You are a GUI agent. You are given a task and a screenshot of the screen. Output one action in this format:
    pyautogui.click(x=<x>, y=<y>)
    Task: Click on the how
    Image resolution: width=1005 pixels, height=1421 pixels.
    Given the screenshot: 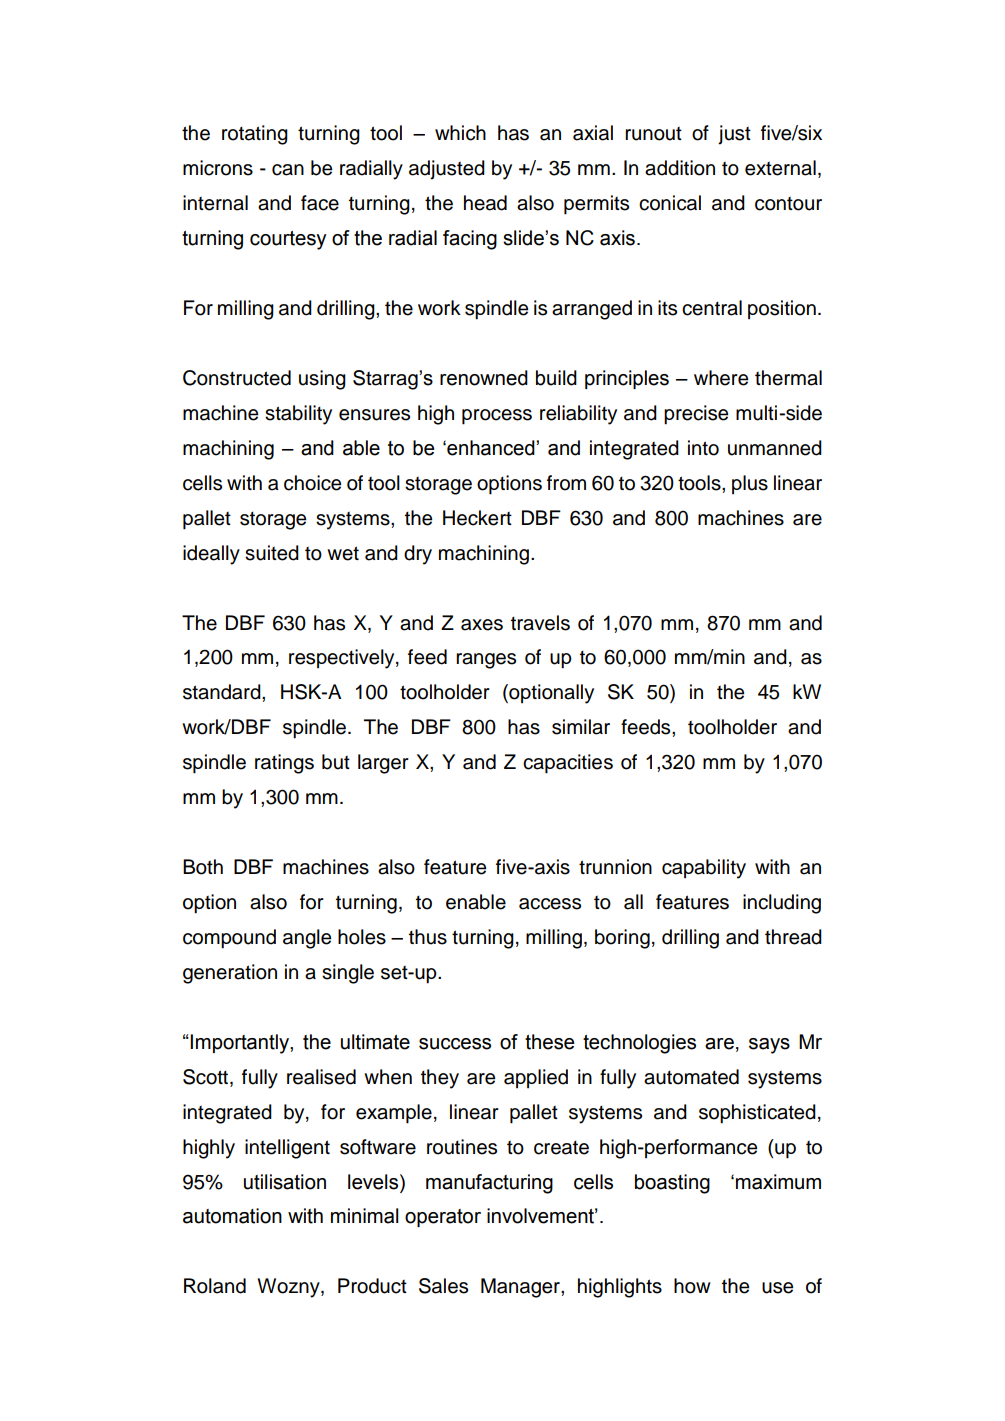 What is the action you would take?
    pyautogui.click(x=692, y=1286)
